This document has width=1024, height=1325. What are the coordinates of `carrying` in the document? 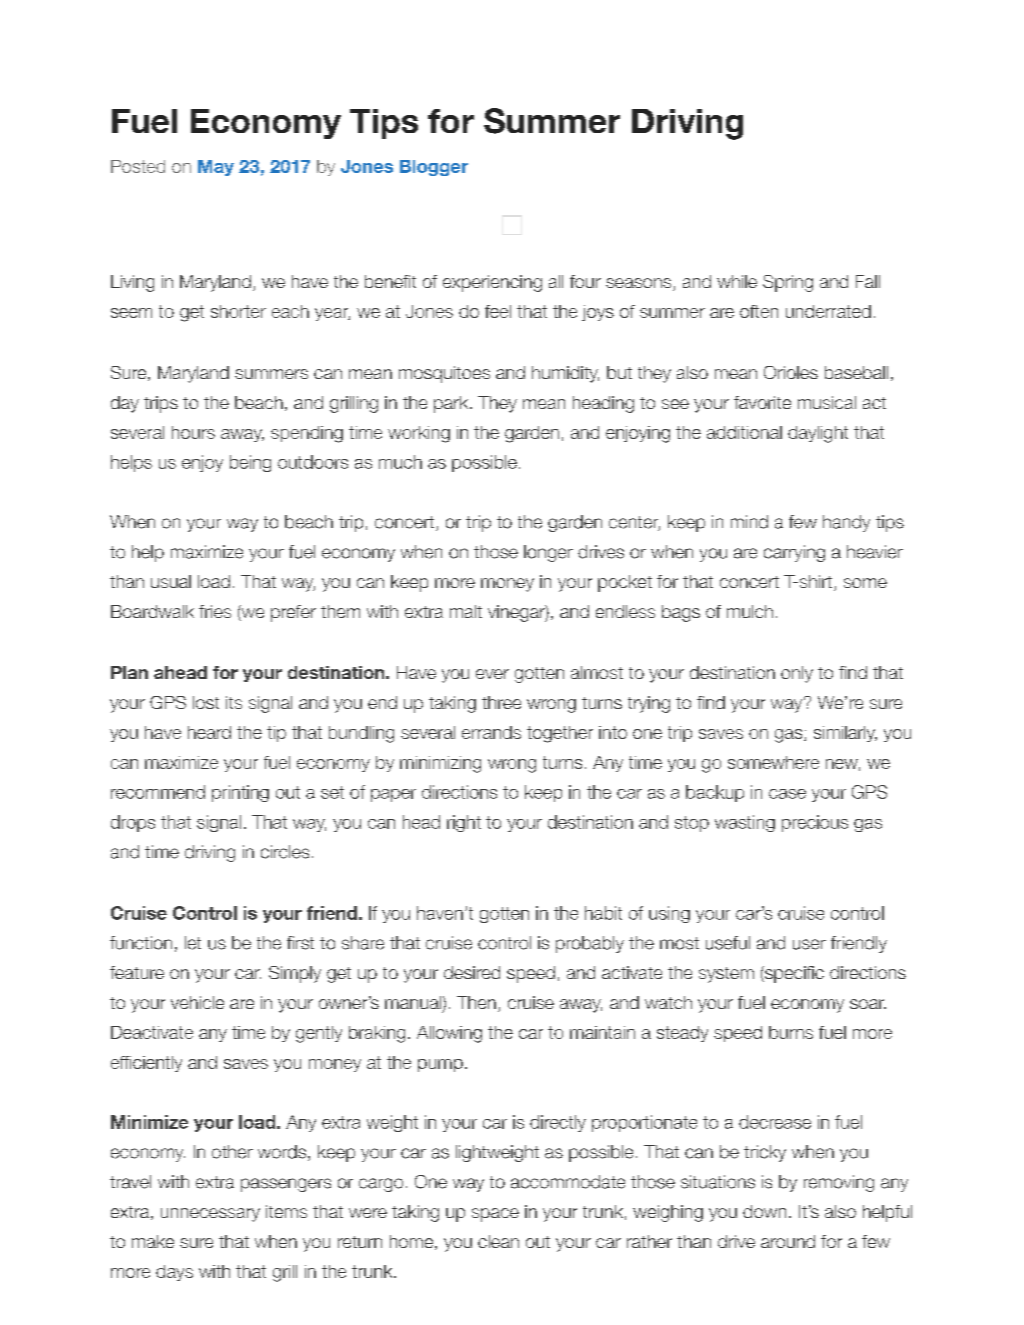 It's located at (794, 553).
